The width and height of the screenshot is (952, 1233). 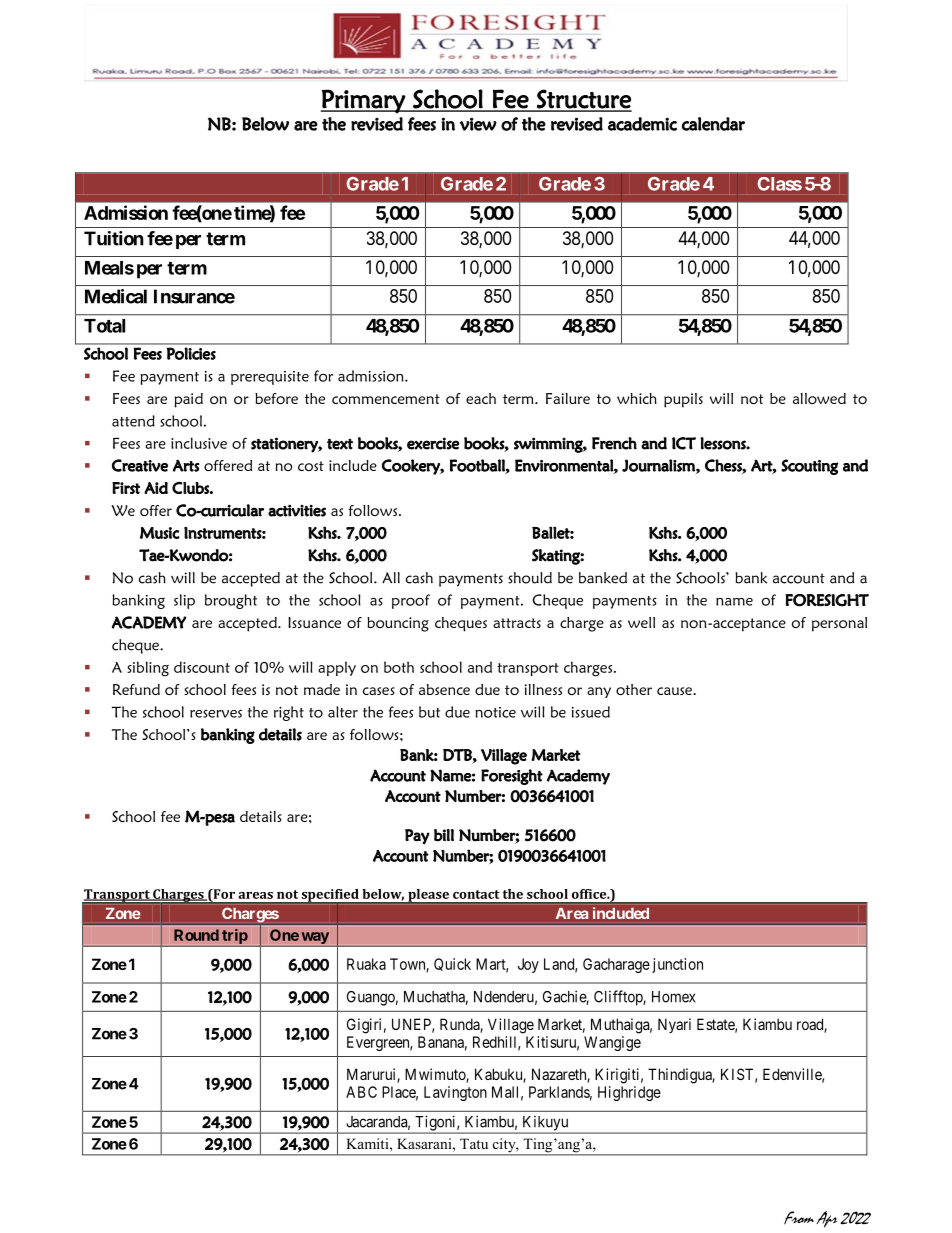 What do you see at coordinates (684, 443) in the screenshot?
I see `ICT` at bounding box center [684, 443].
